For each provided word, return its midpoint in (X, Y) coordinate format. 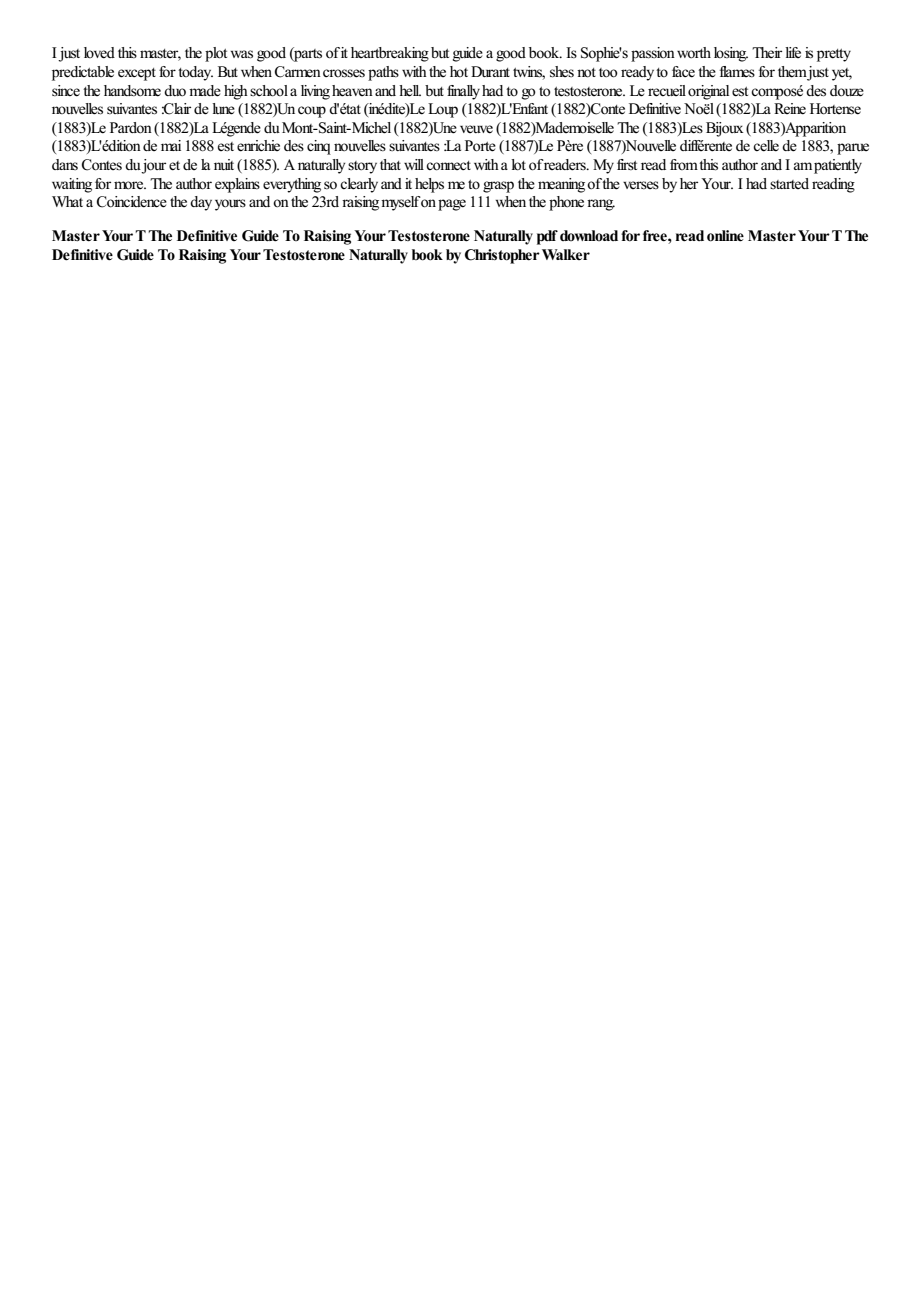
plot (216, 54)
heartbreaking (390, 54)
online (725, 236)
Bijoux (724, 129)
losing (731, 54)
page (452, 205)
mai (171, 145)
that (390, 164)
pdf (547, 237)
